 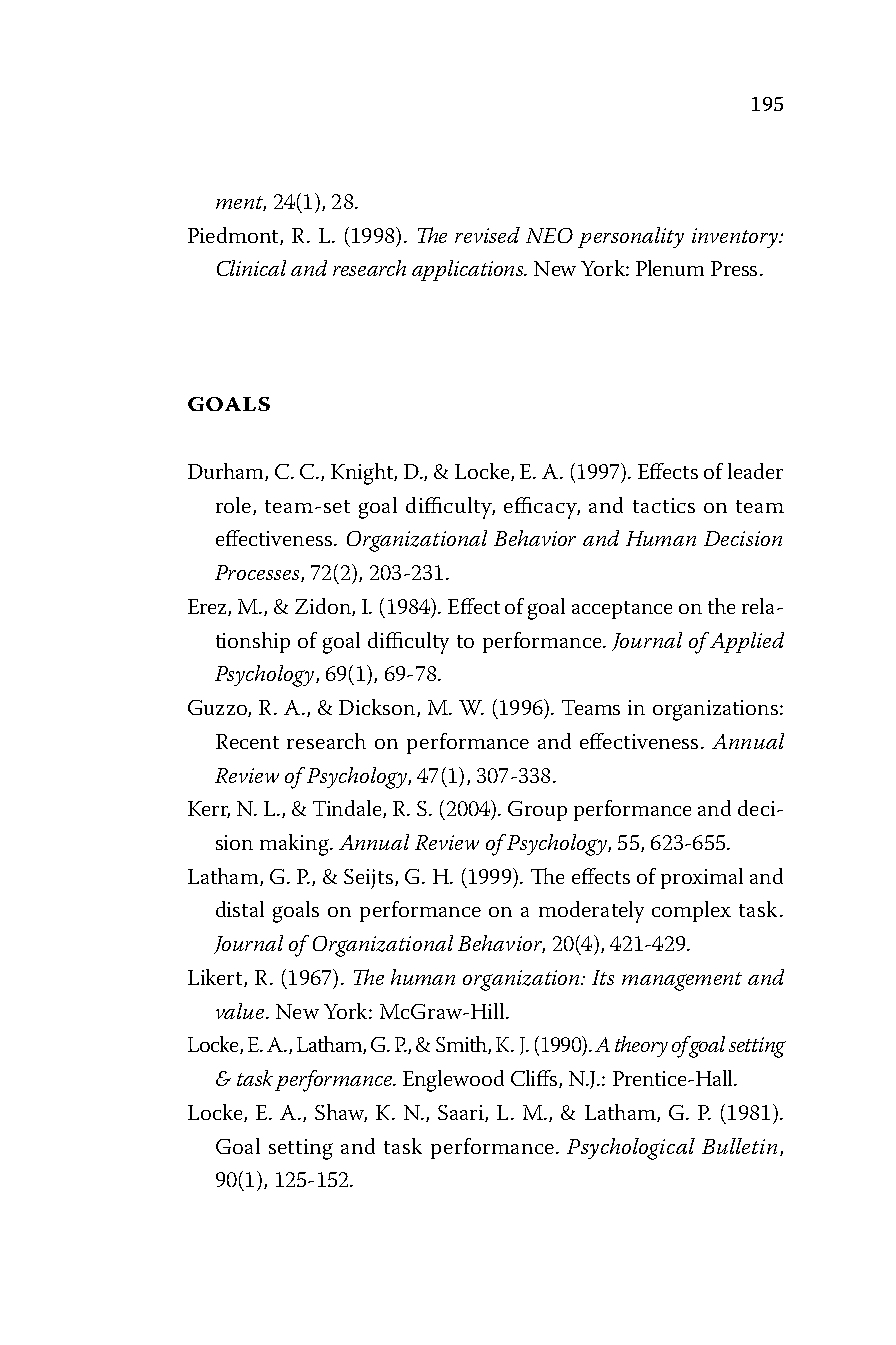 What do you see at coordinates (691, 911) in the screenshot?
I see `complex` at bounding box center [691, 911].
